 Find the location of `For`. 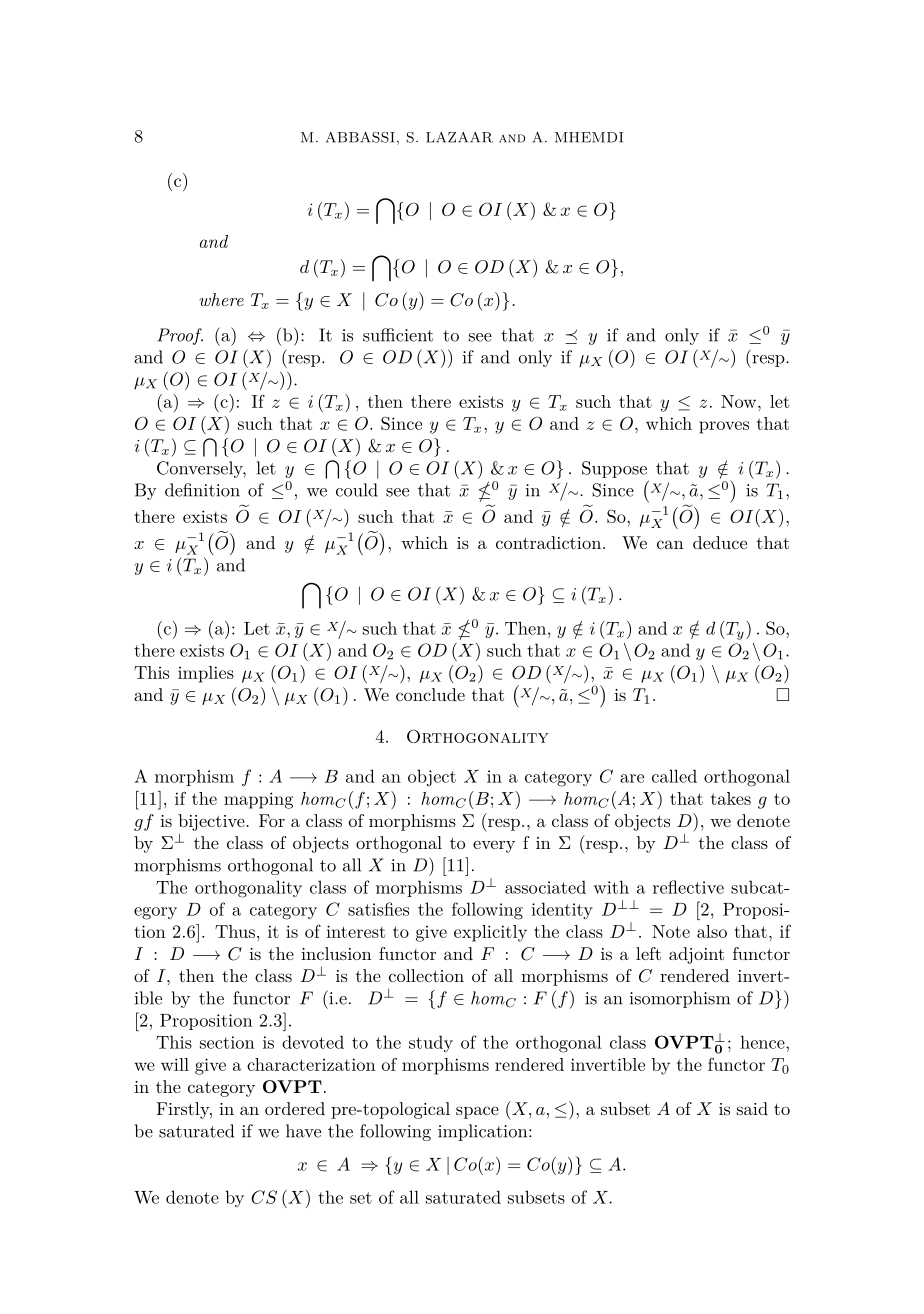

For is located at coordinates (272, 820).
